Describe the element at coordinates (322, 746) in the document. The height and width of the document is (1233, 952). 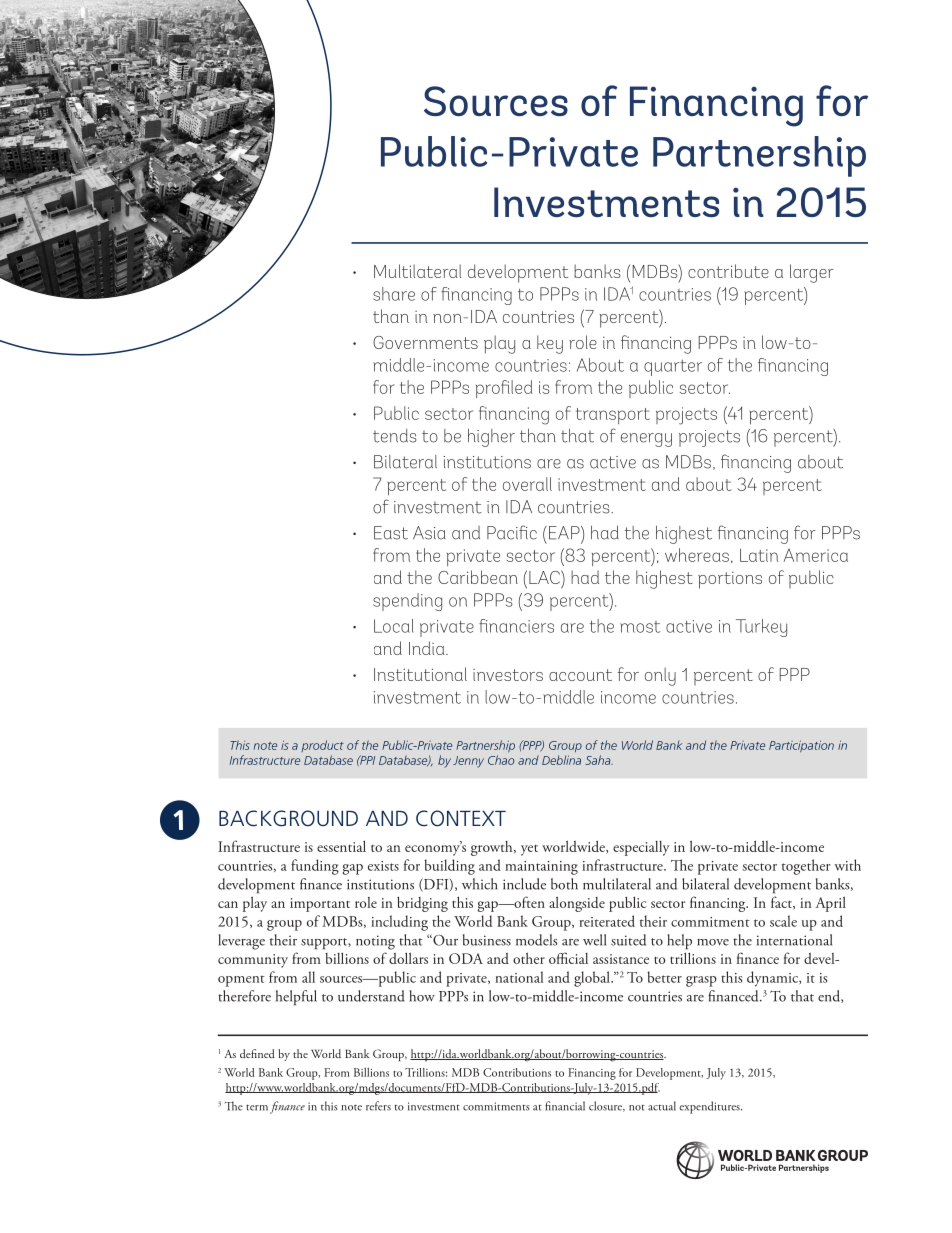
I see `product` at that location.
